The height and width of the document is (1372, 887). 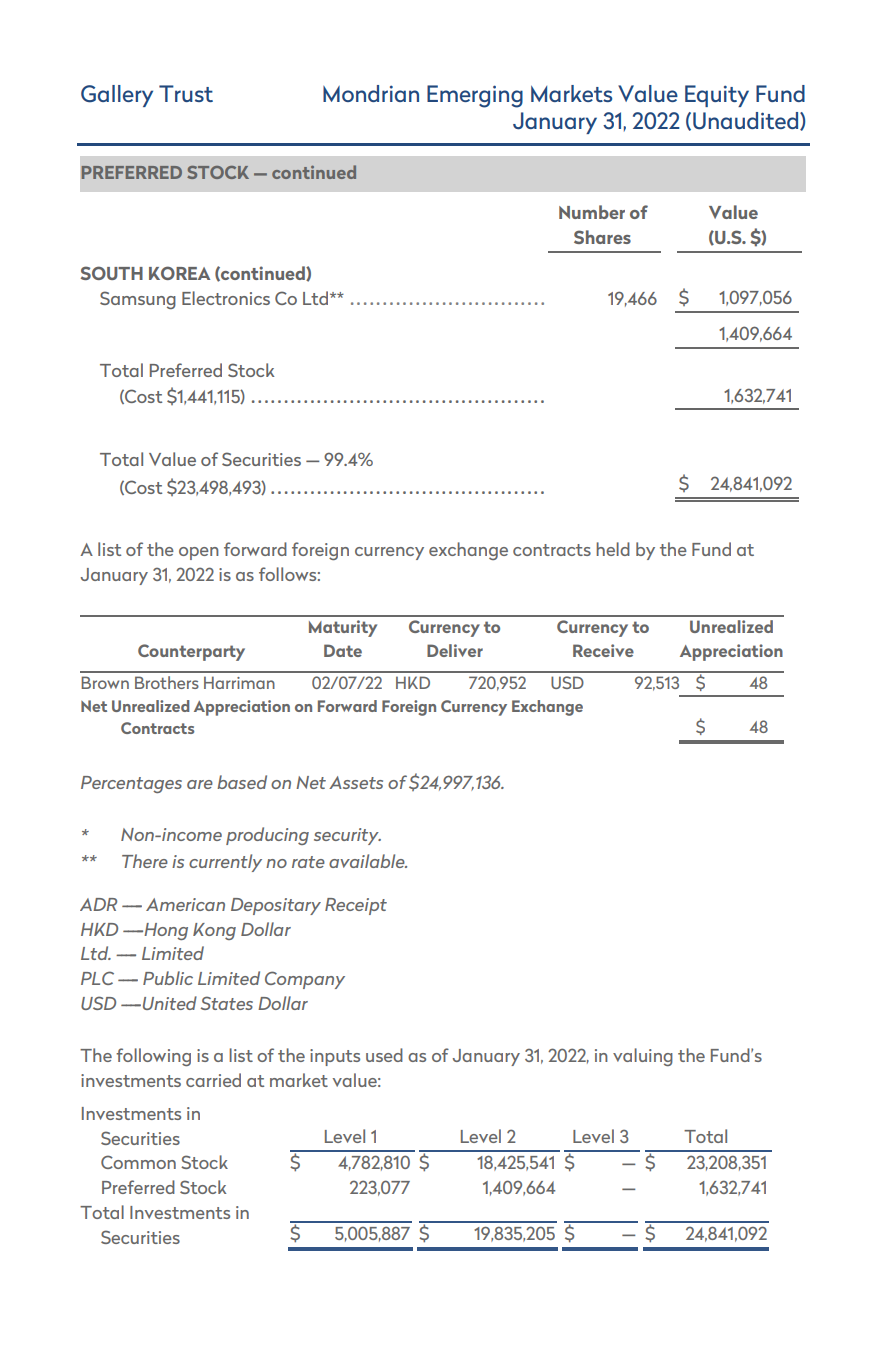 What do you see at coordinates (384, 1055) in the document?
I see `used` at bounding box center [384, 1055].
